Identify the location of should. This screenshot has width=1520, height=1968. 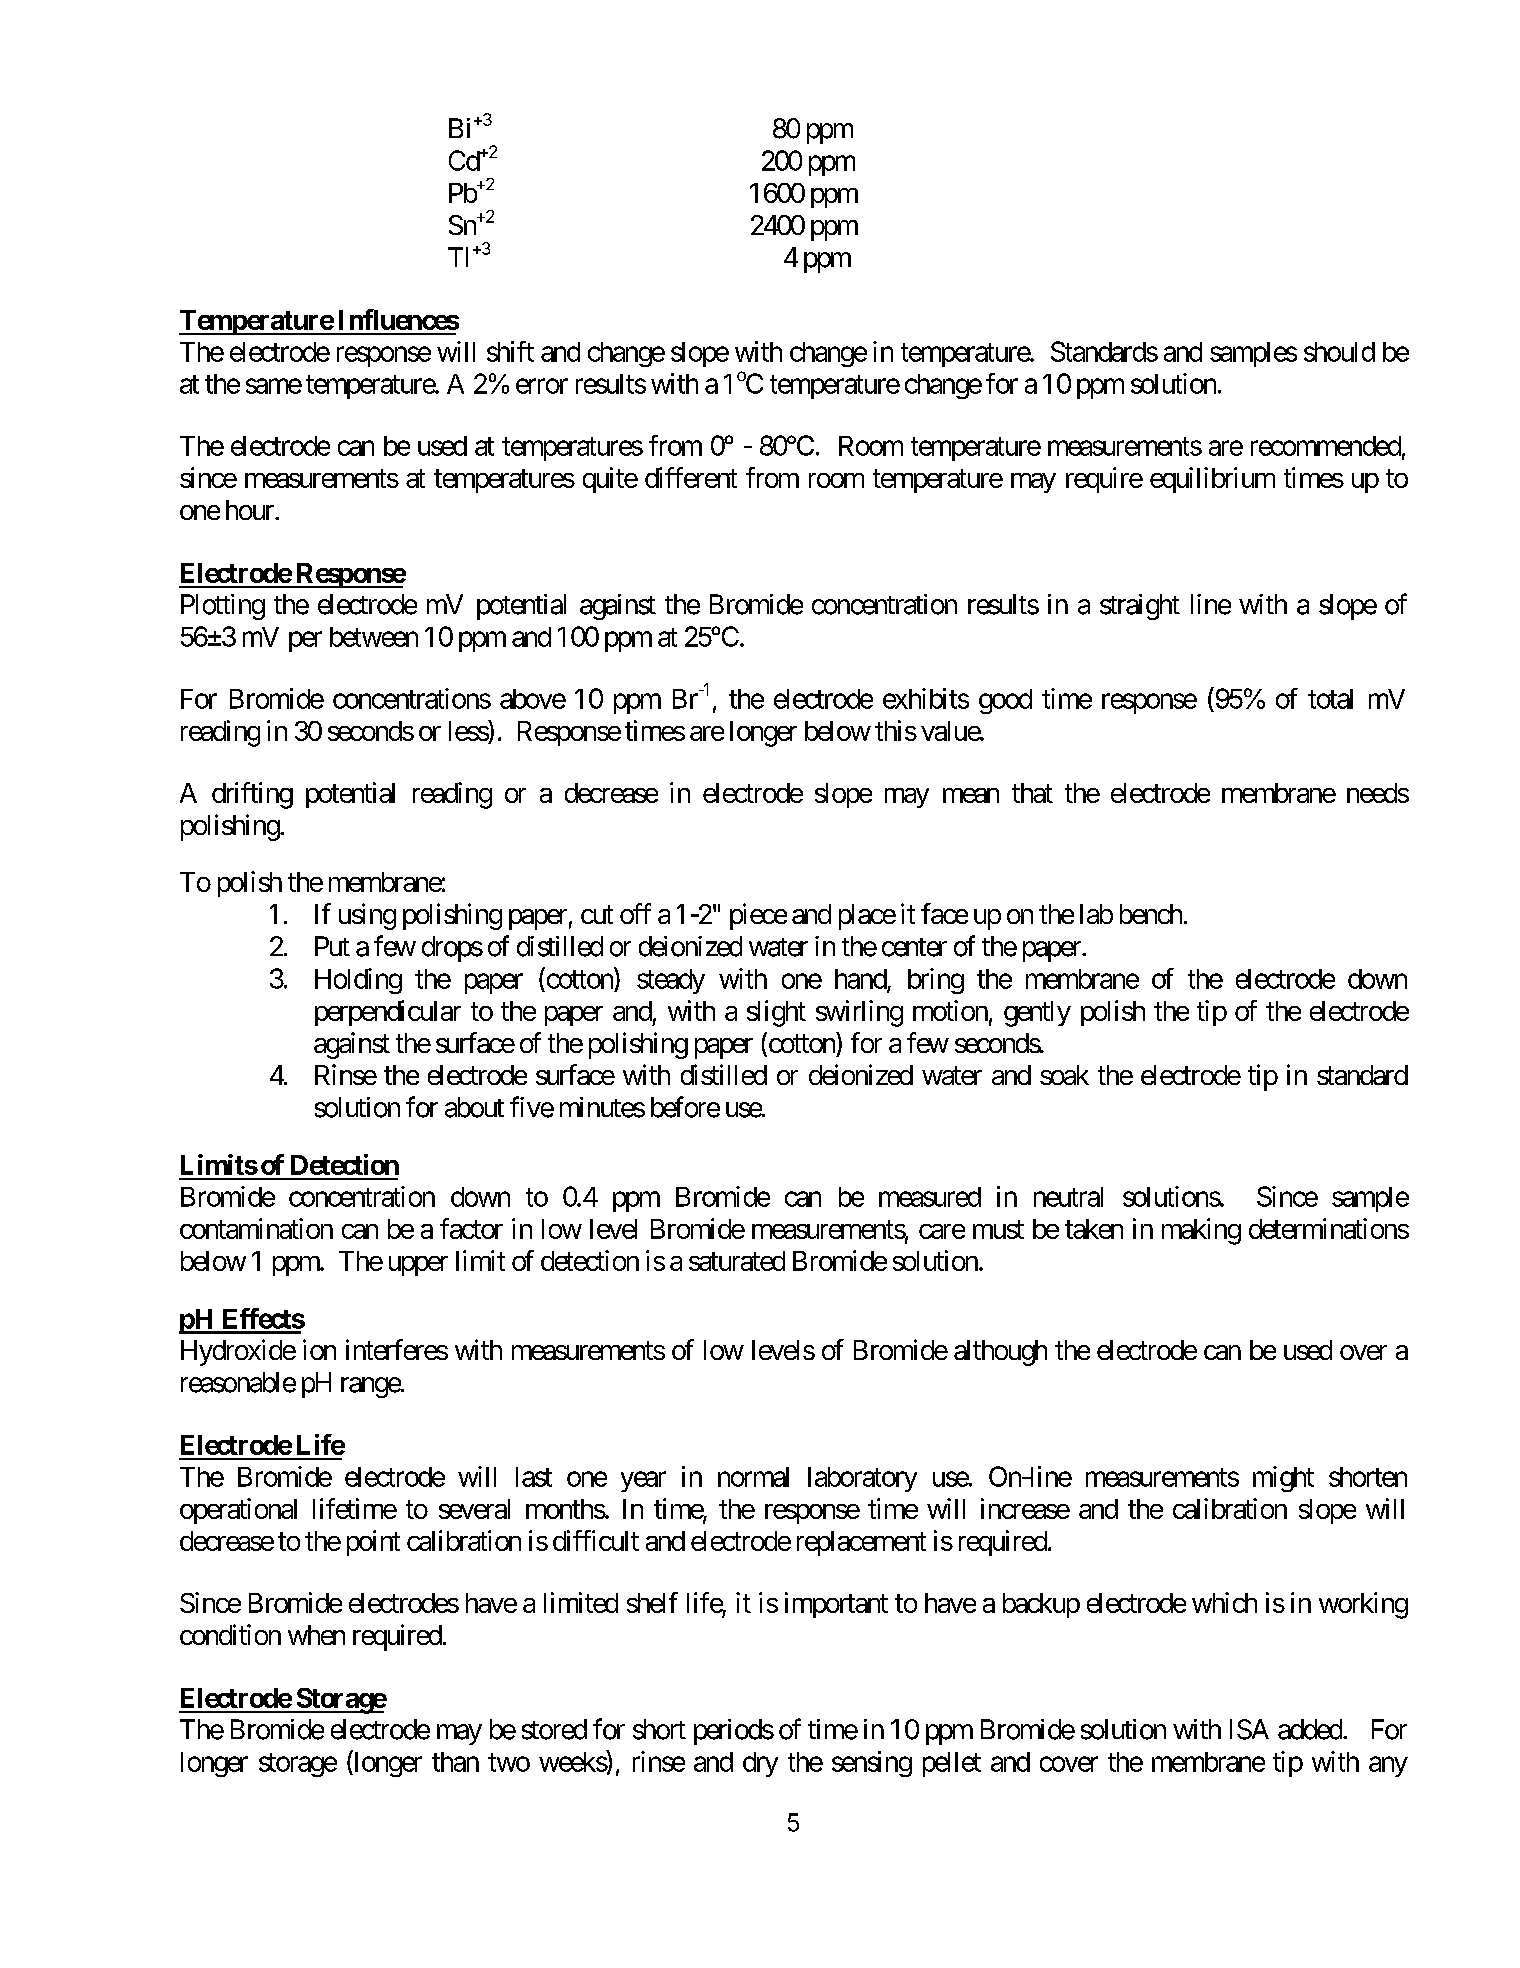
(1339, 352).
